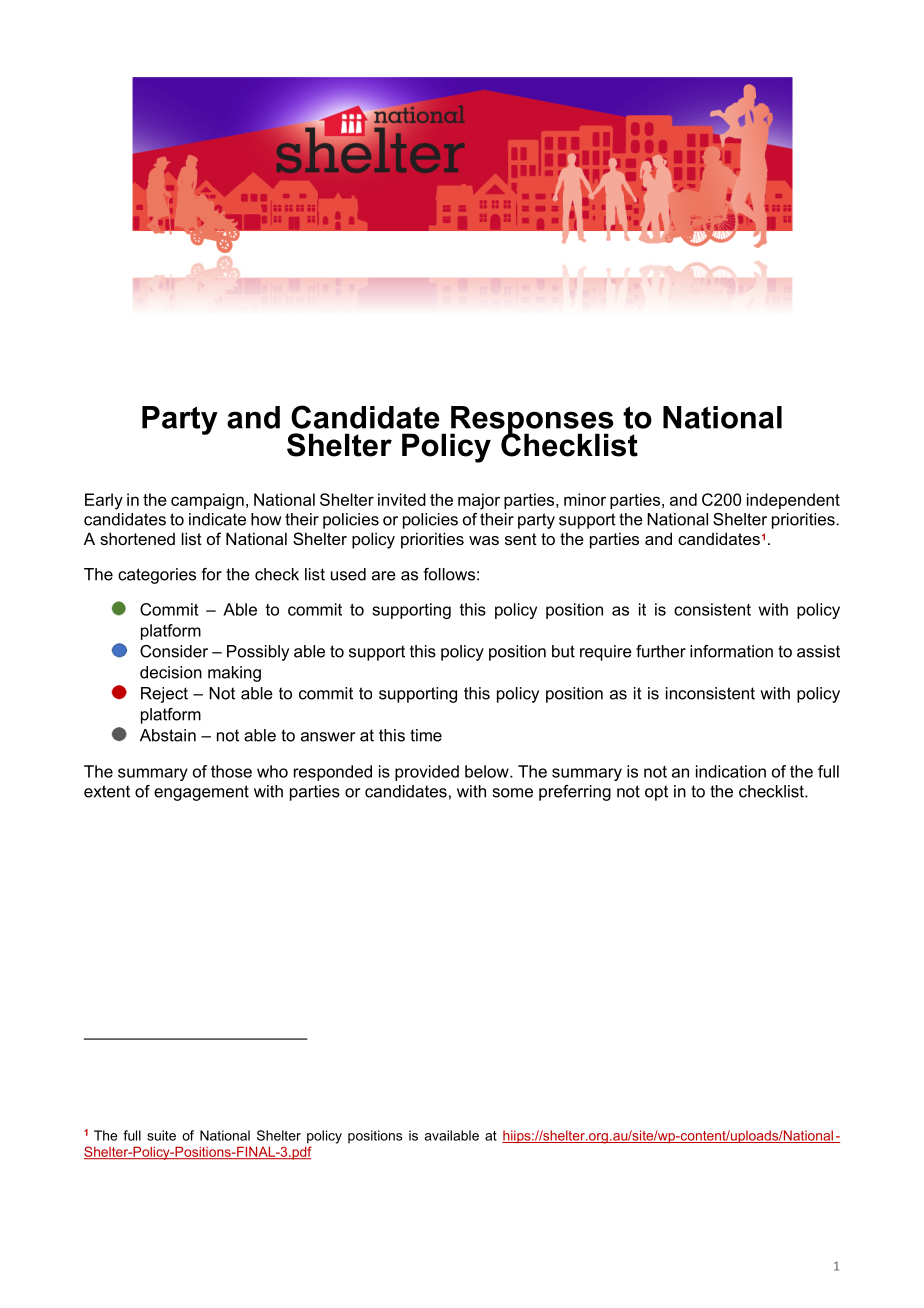 The height and width of the screenshot is (1308, 924). Describe the element at coordinates (532, 421) in the screenshot. I see `Responses` at that location.
